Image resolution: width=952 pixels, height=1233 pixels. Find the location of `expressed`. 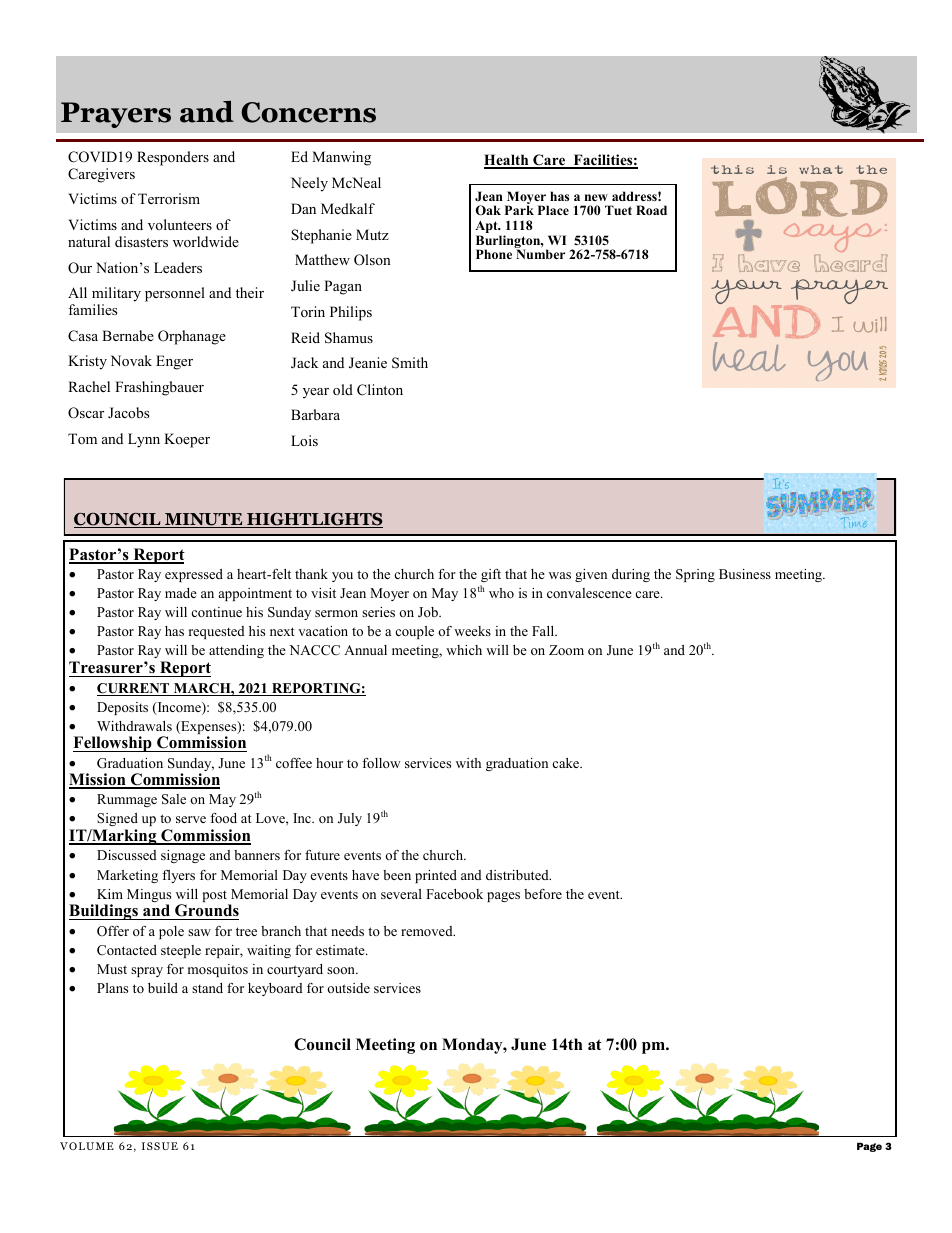

expressed is located at coordinates (194, 575).
